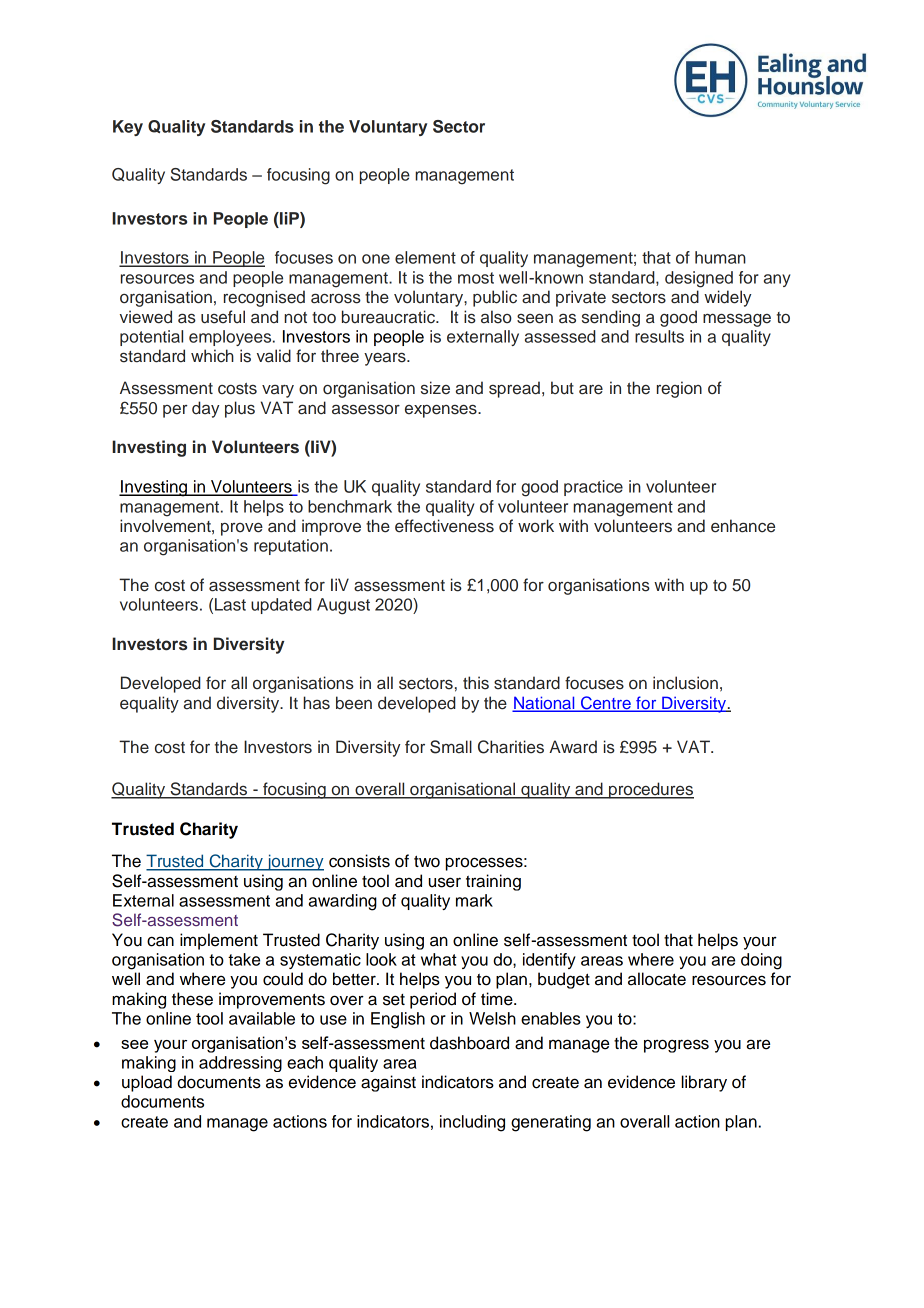  What do you see at coordinates (444, 526) in the screenshot?
I see `effectiveness` at bounding box center [444, 526].
